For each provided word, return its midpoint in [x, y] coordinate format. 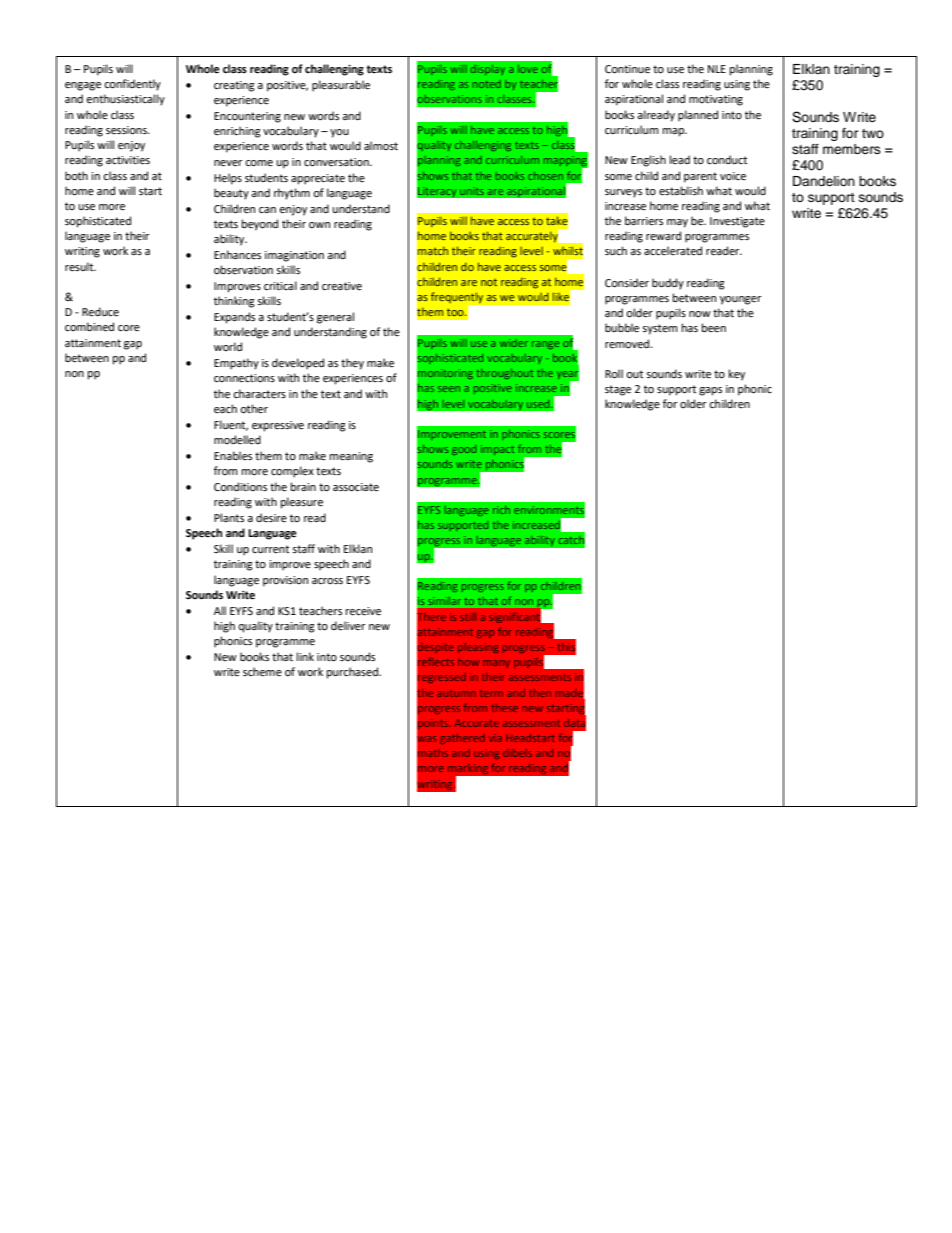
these [504, 708]
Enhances [237, 254]
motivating [716, 100]
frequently [458, 299]
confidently [132, 85]
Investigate [737, 222]
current [270, 549]
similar [444, 601]
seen [449, 389]
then [540, 693]
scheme [262, 672]
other [254, 409]
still [468, 617]
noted [487, 84]
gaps [710, 391]
